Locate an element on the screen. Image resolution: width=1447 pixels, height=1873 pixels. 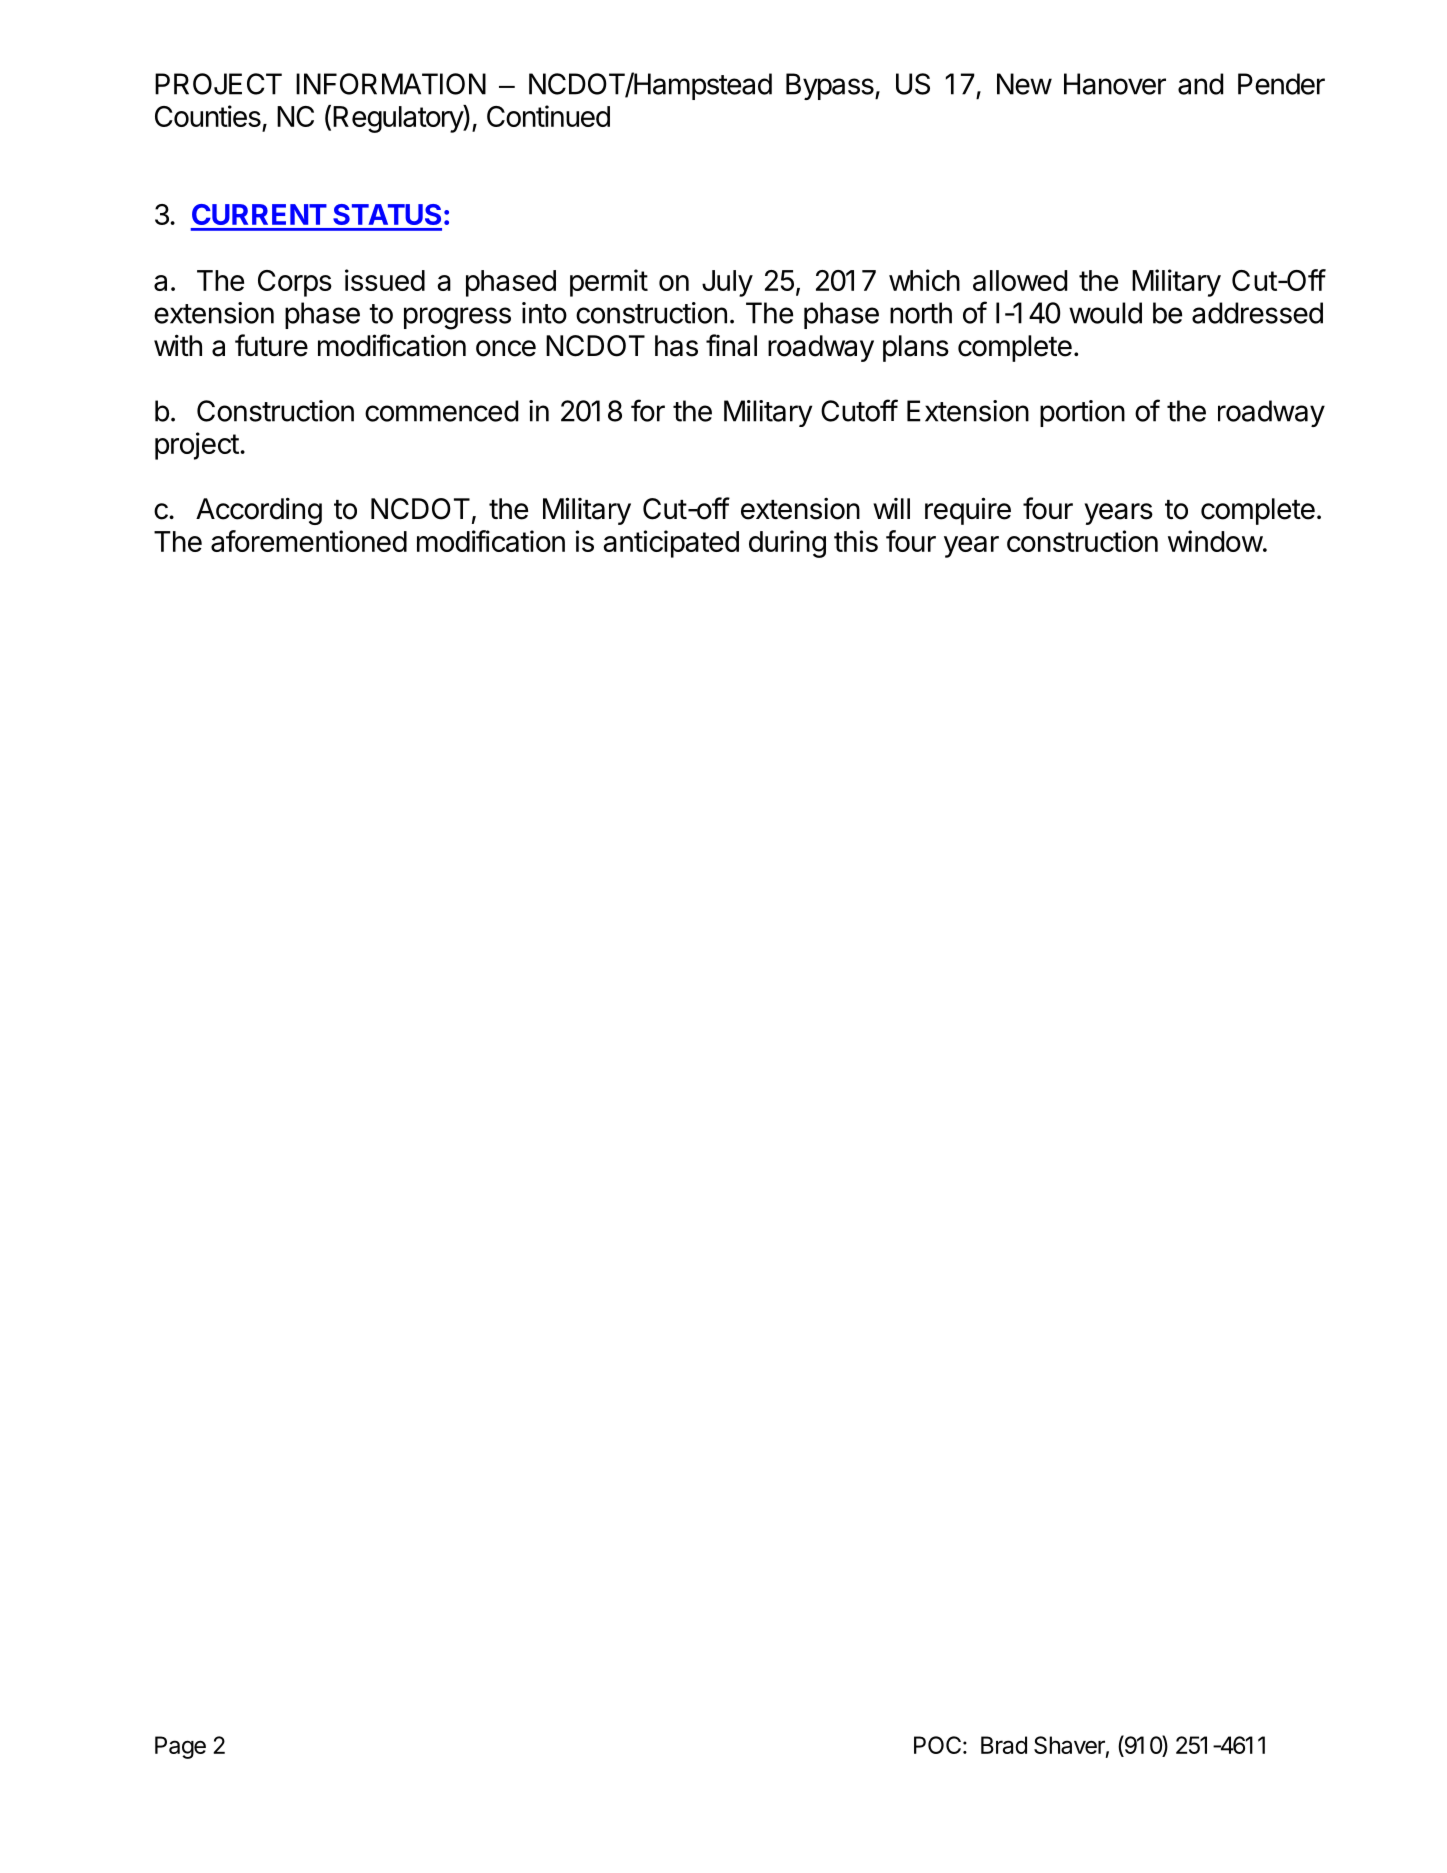
POC is located at coordinates (937, 1745).
